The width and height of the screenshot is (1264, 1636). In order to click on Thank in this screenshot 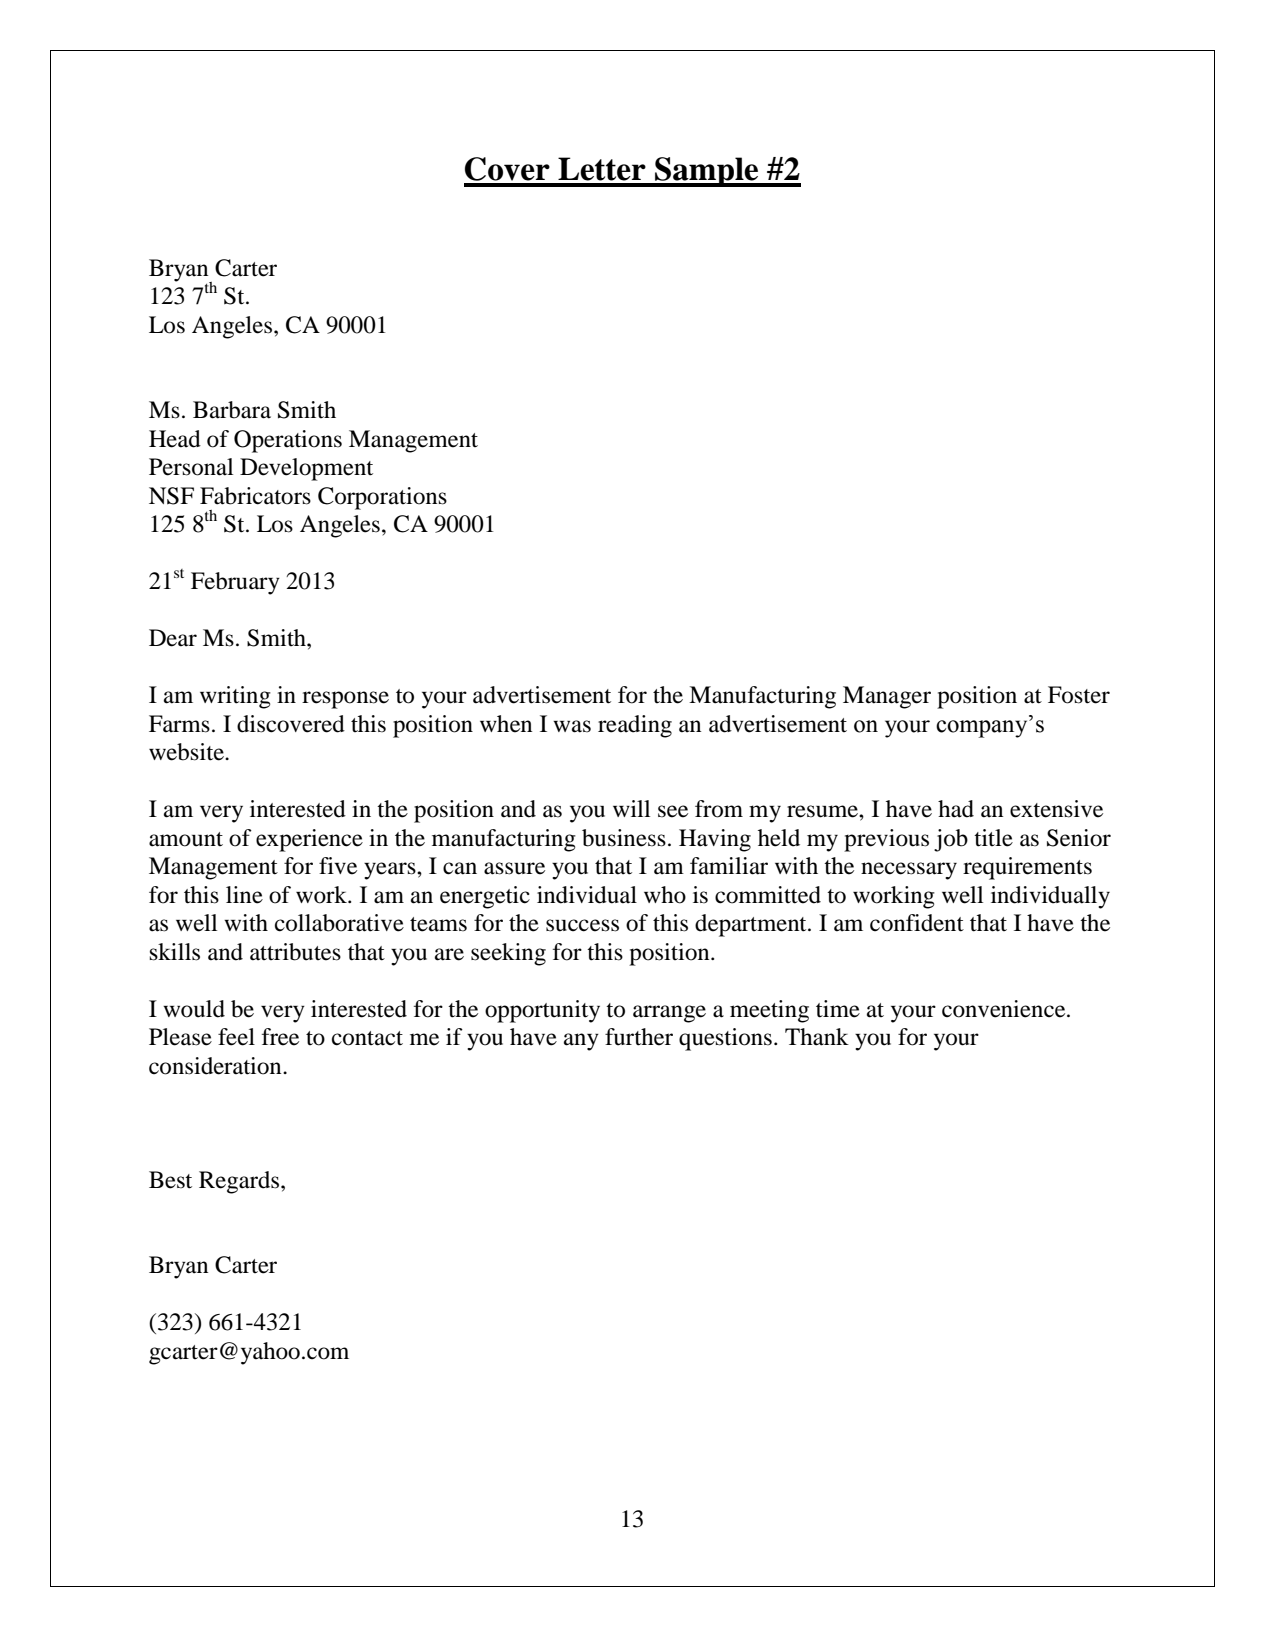, I will do `click(817, 1037)`.
